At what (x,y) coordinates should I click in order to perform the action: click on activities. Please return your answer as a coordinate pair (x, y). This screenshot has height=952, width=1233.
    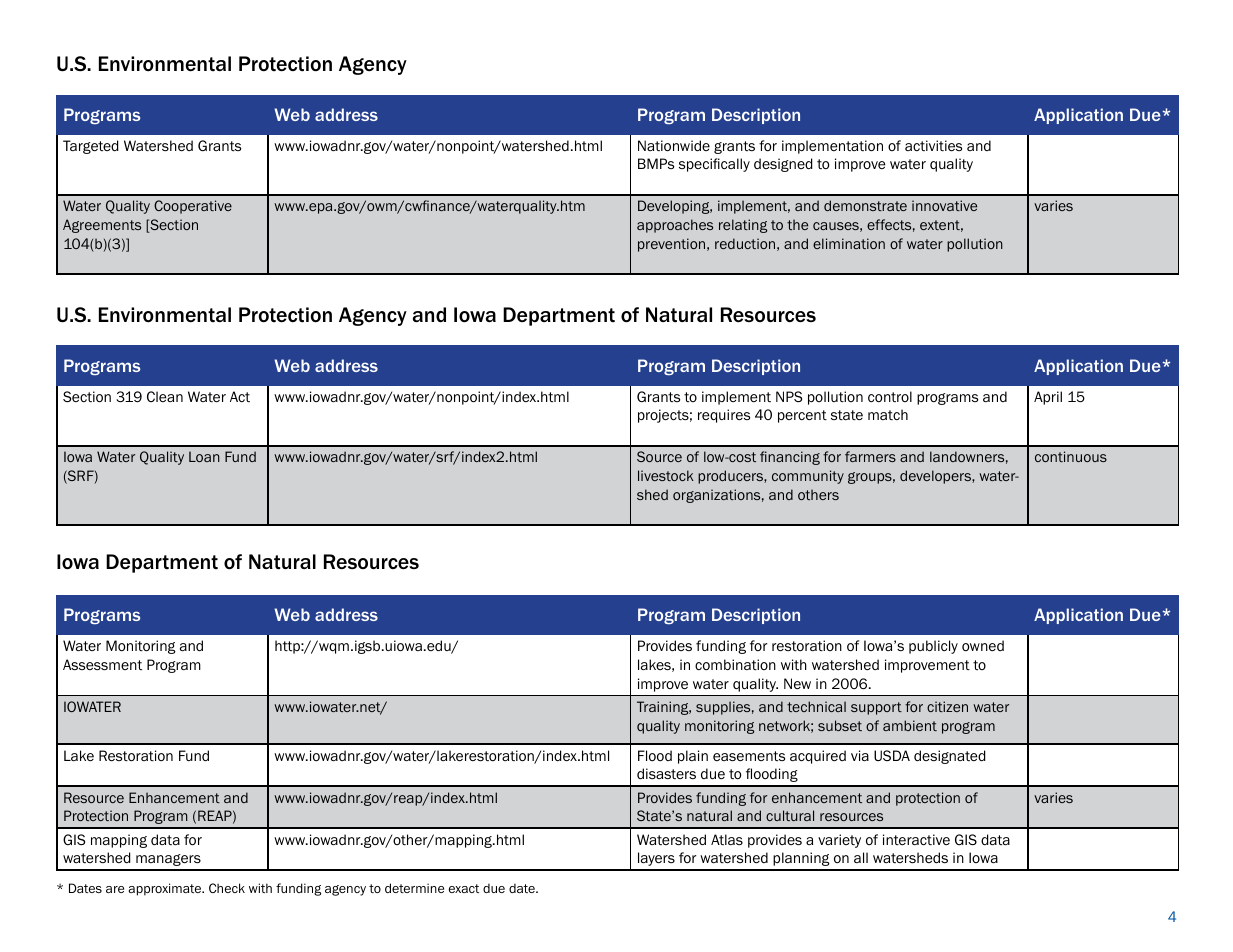
    Looking at the image, I should click on (933, 146).
